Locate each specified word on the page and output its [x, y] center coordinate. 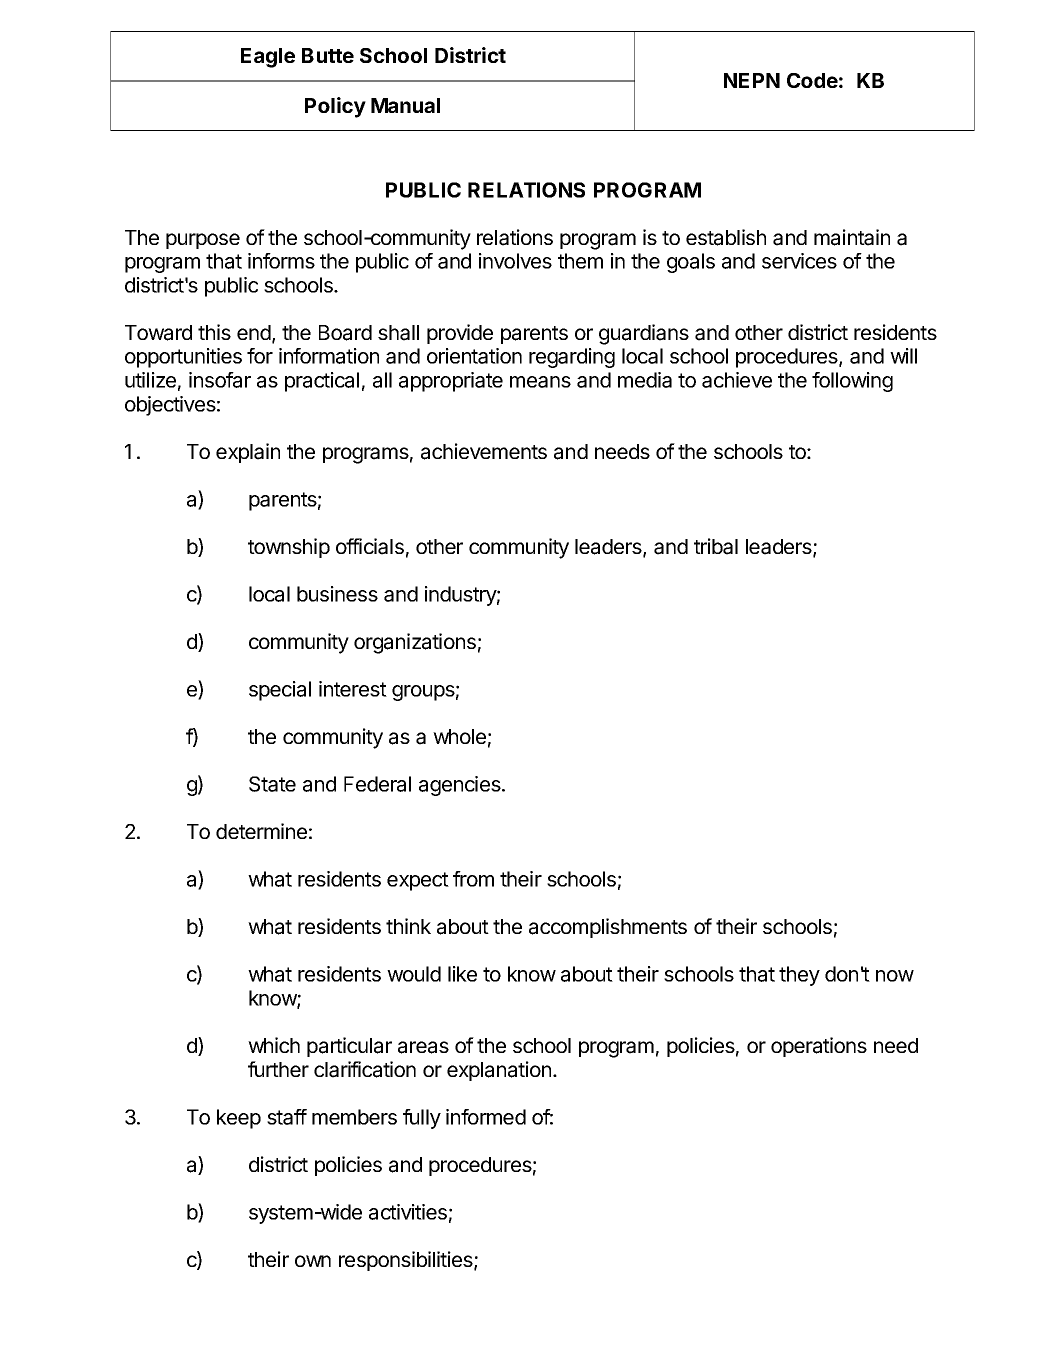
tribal [716, 546]
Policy [335, 107]
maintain [852, 237]
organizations [415, 643]
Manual [405, 105]
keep [239, 1119]
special [280, 691]
